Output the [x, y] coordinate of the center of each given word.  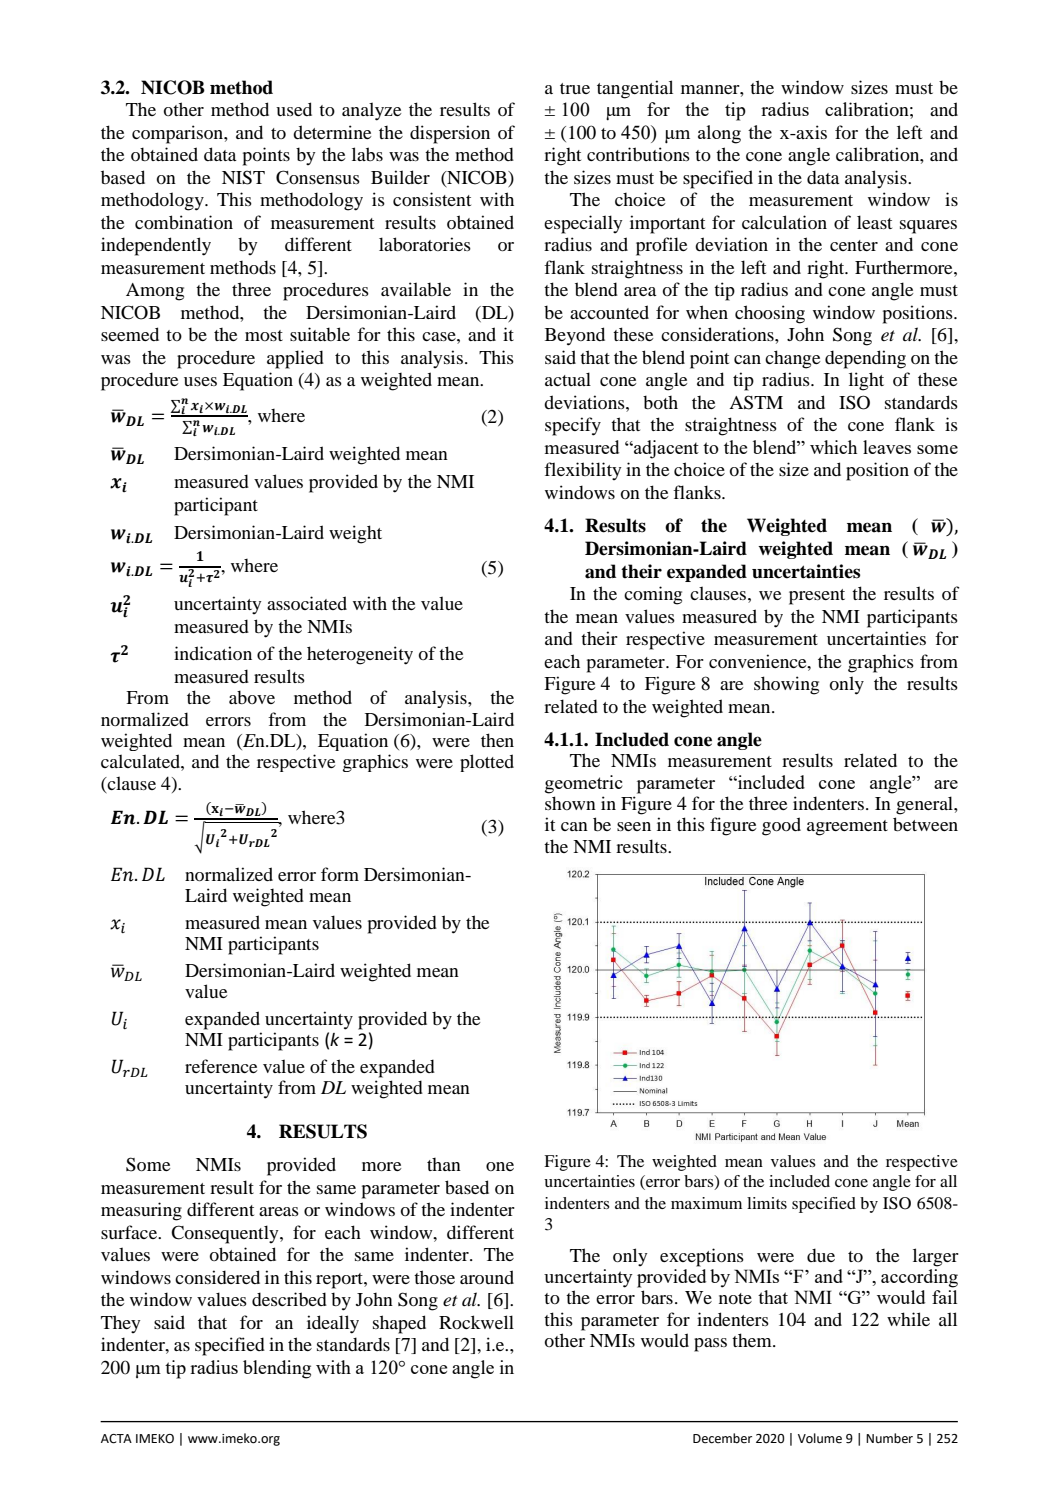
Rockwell [476, 1322]
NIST [243, 177]
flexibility [582, 471]
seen [634, 826]
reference [221, 1066]
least [874, 222]
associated [307, 603]
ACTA [116, 1439]
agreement [847, 828]
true [575, 88]
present [817, 597]
